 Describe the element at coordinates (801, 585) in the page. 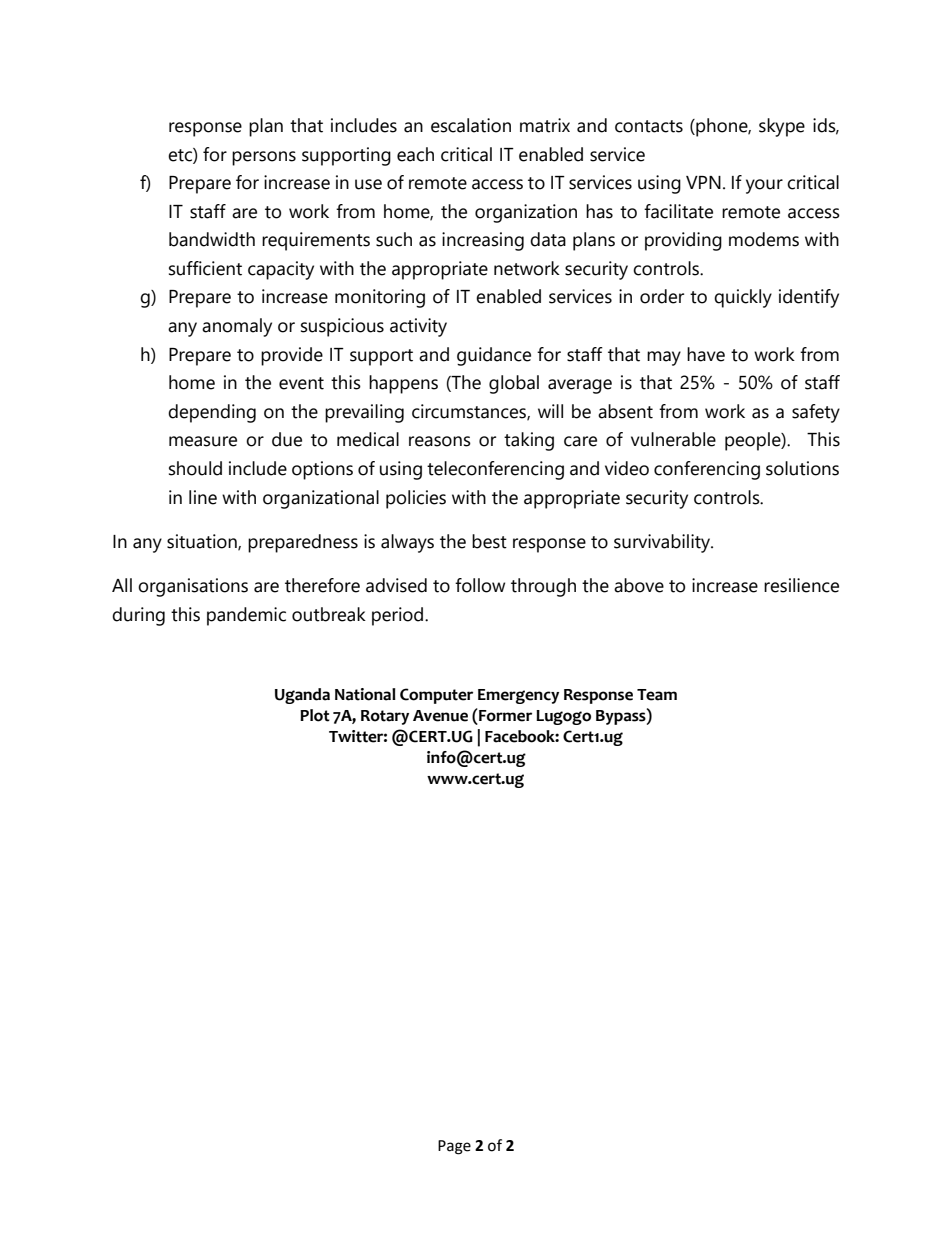

I see `resilience` at that location.
